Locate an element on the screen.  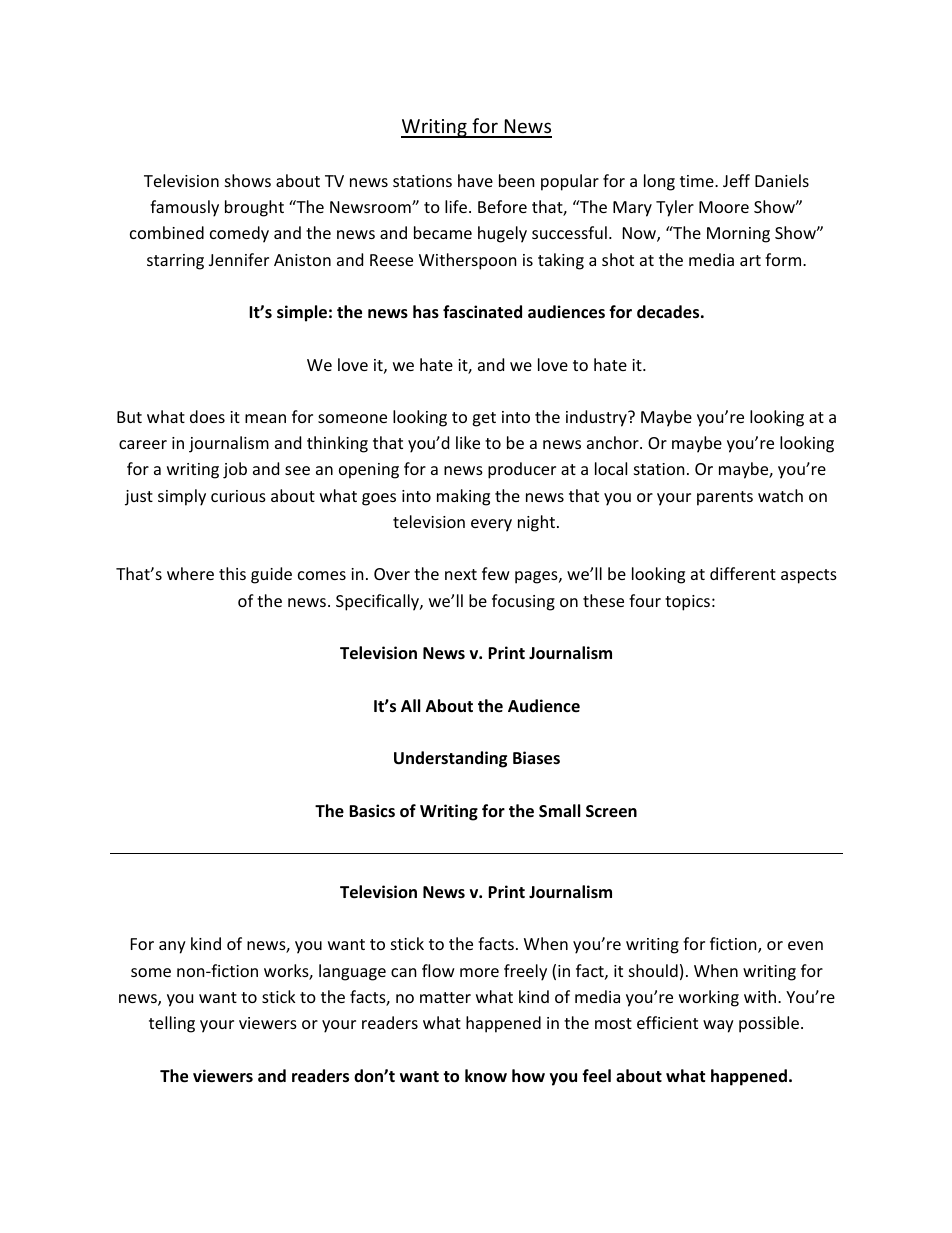
making is located at coordinates (463, 497).
